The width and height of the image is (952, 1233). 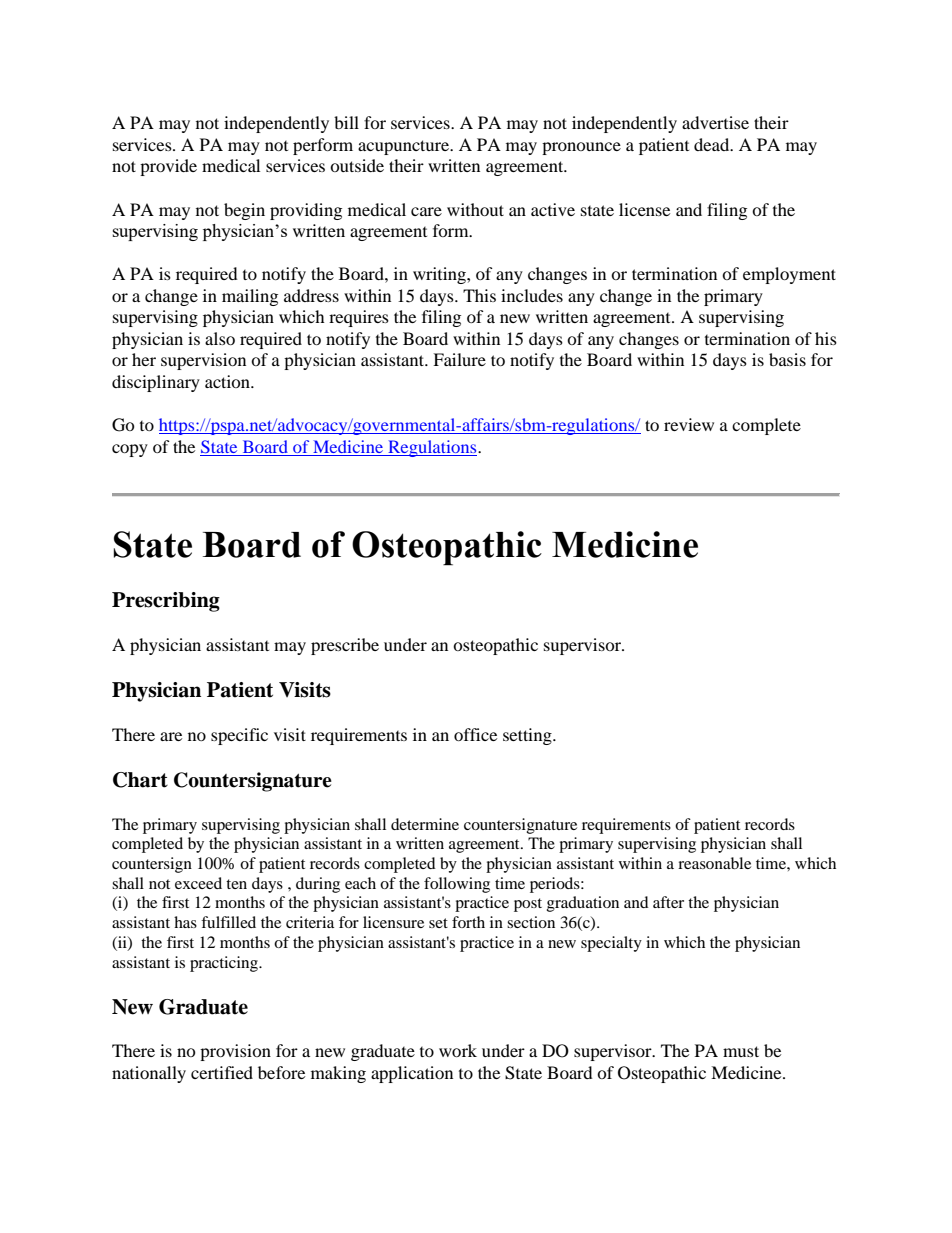 I want to click on reasonable, so click(x=714, y=863).
